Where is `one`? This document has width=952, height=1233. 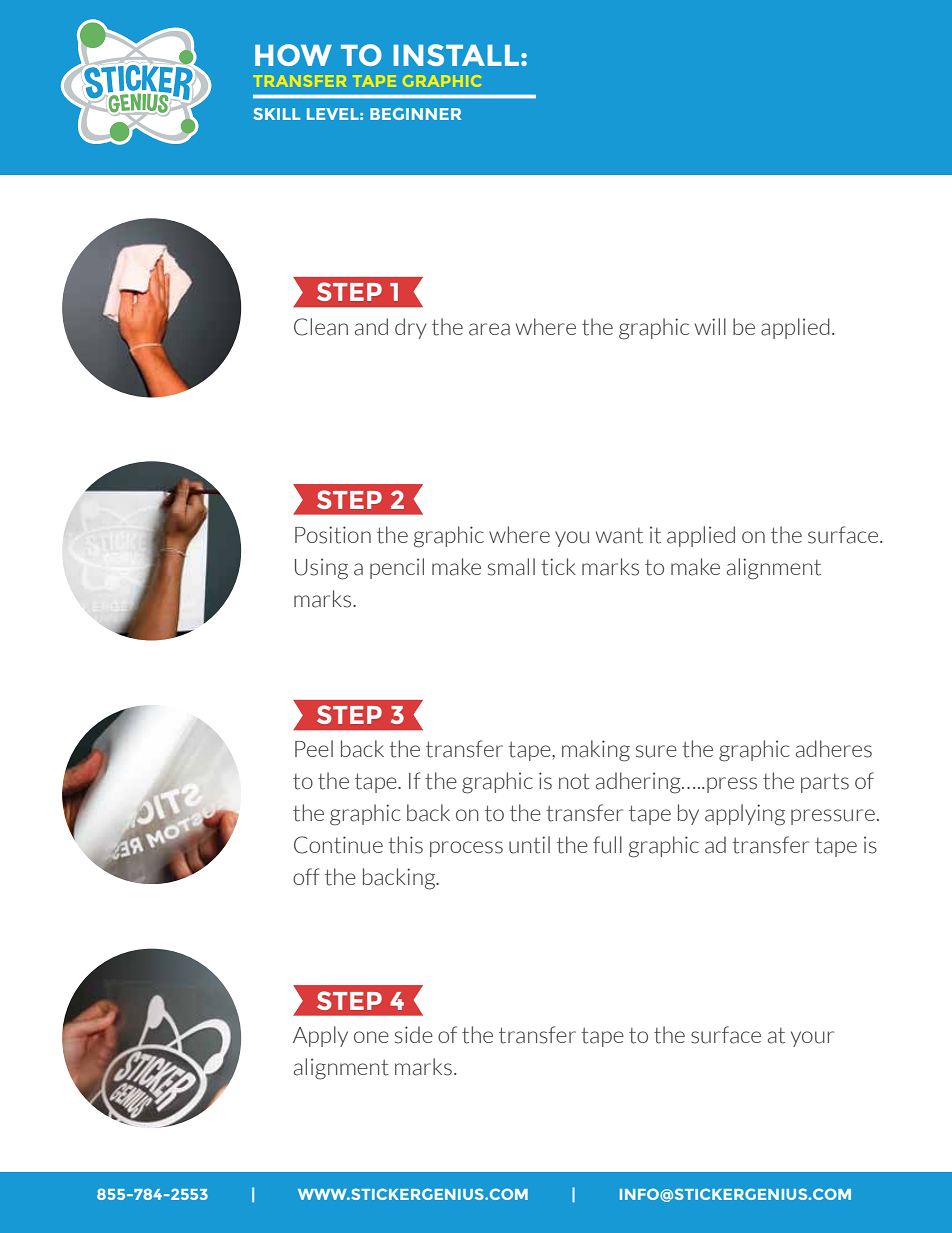 one is located at coordinates (371, 1037).
